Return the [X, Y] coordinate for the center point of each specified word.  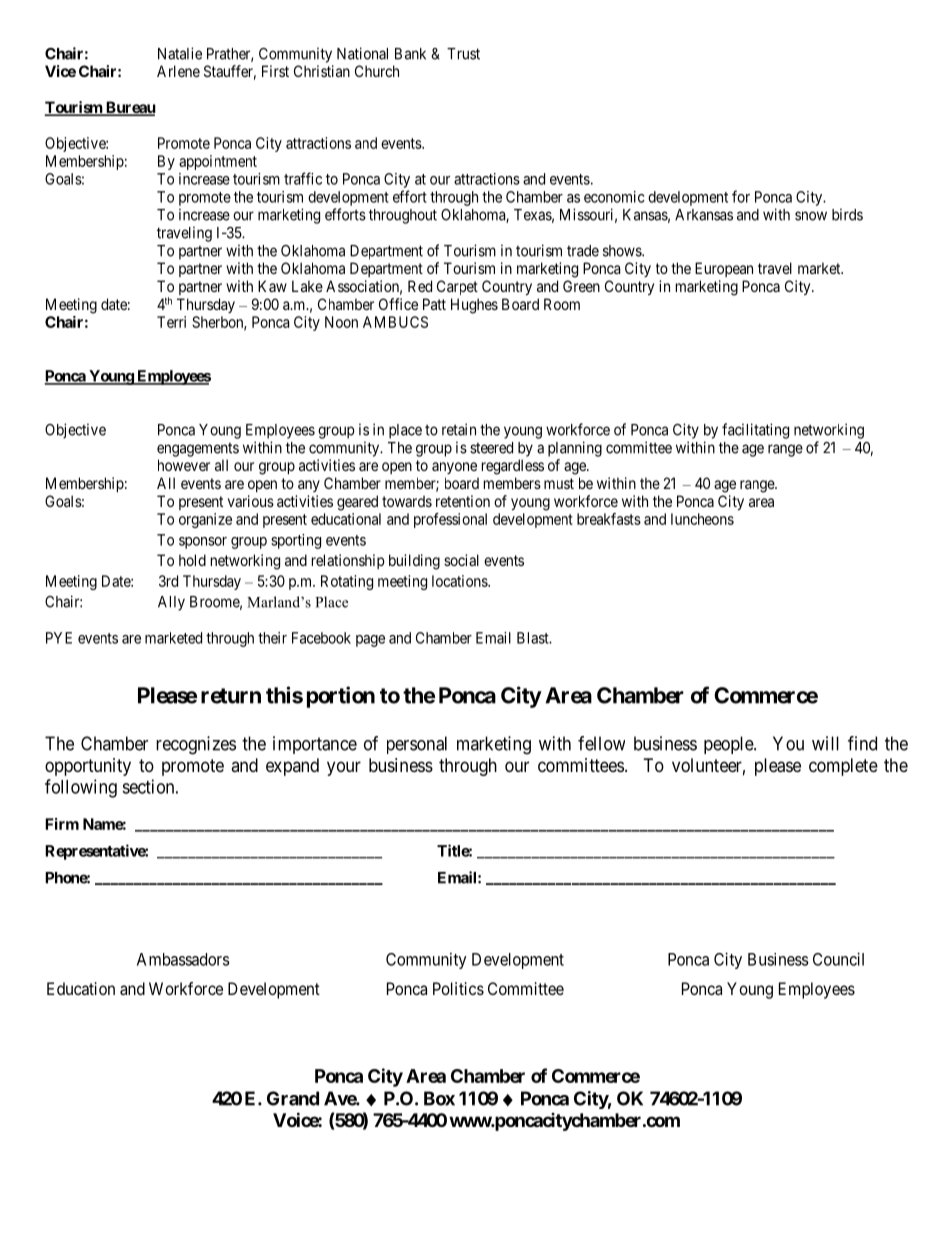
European [724, 269]
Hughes [474, 306]
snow [811, 216]
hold [192, 560]
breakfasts [609, 519]
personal [417, 745]
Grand [293, 1098]
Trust [463, 54]
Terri [171, 322]
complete [843, 767]
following [81, 788]
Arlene [178, 71]
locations [460, 581]
